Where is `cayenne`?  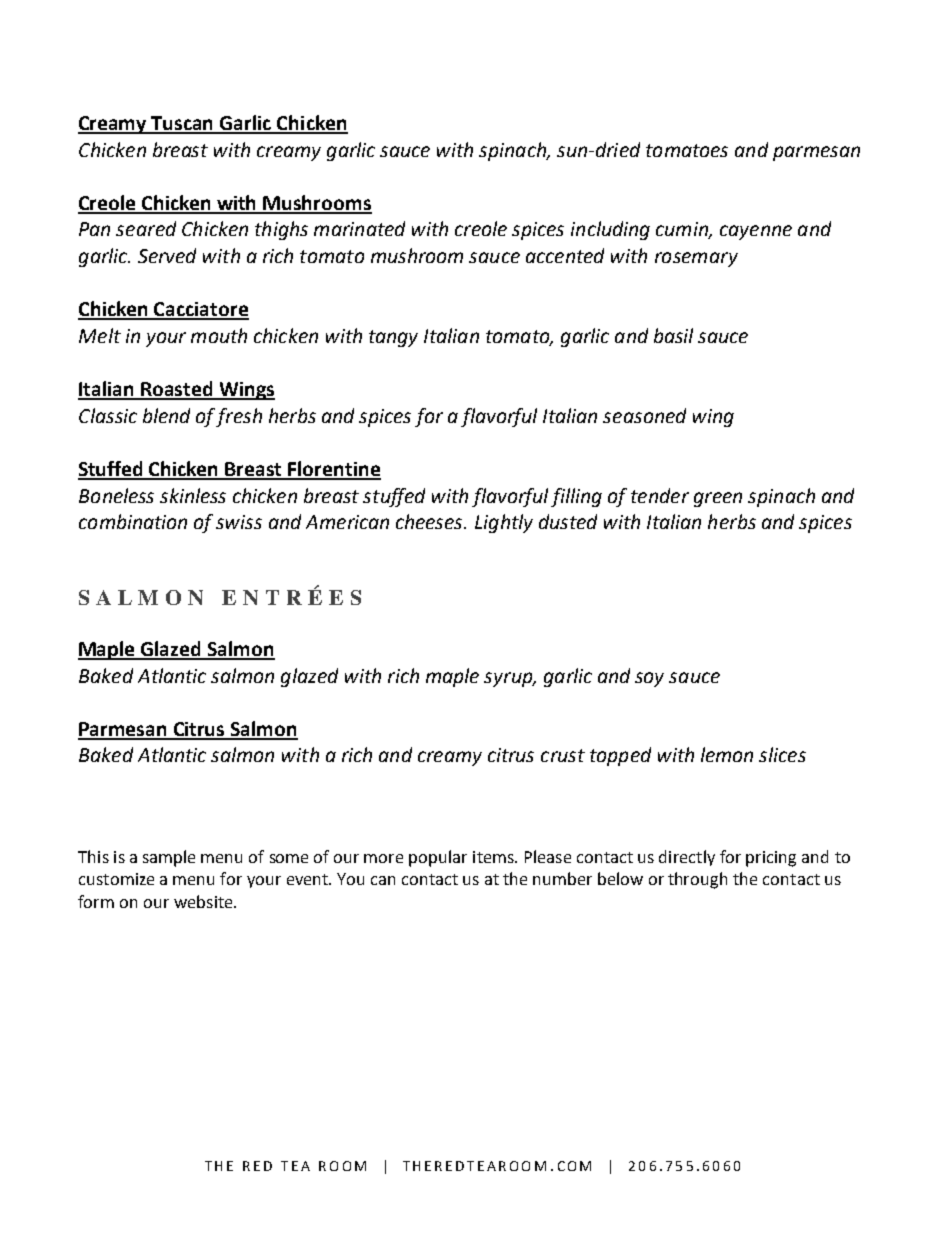
cayenne is located at coordinates (756, 232).
